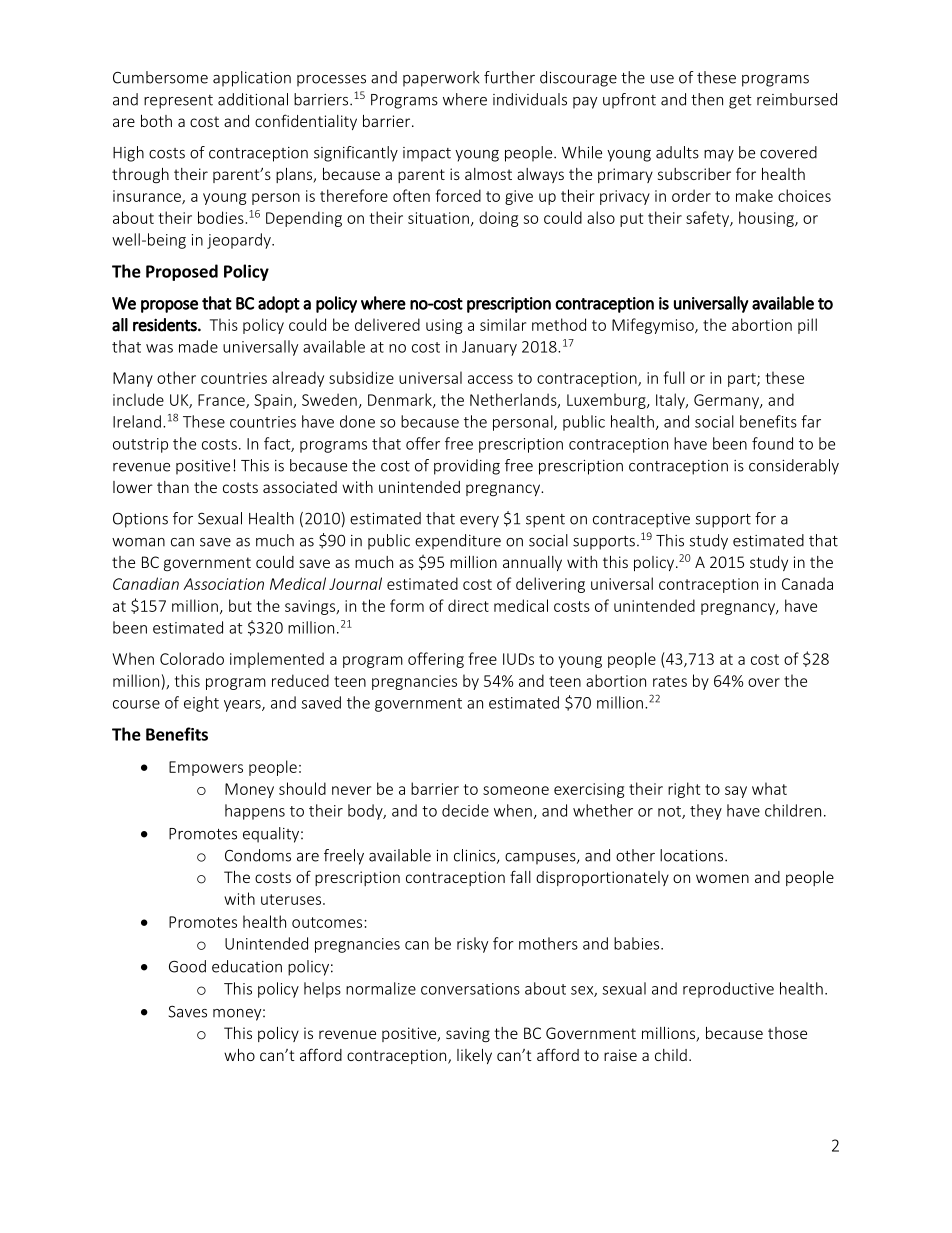 The image size is (952, 1233). Describe the element at coordinates (441, 79) in the screenshot. I see `paperwork` at that location.
